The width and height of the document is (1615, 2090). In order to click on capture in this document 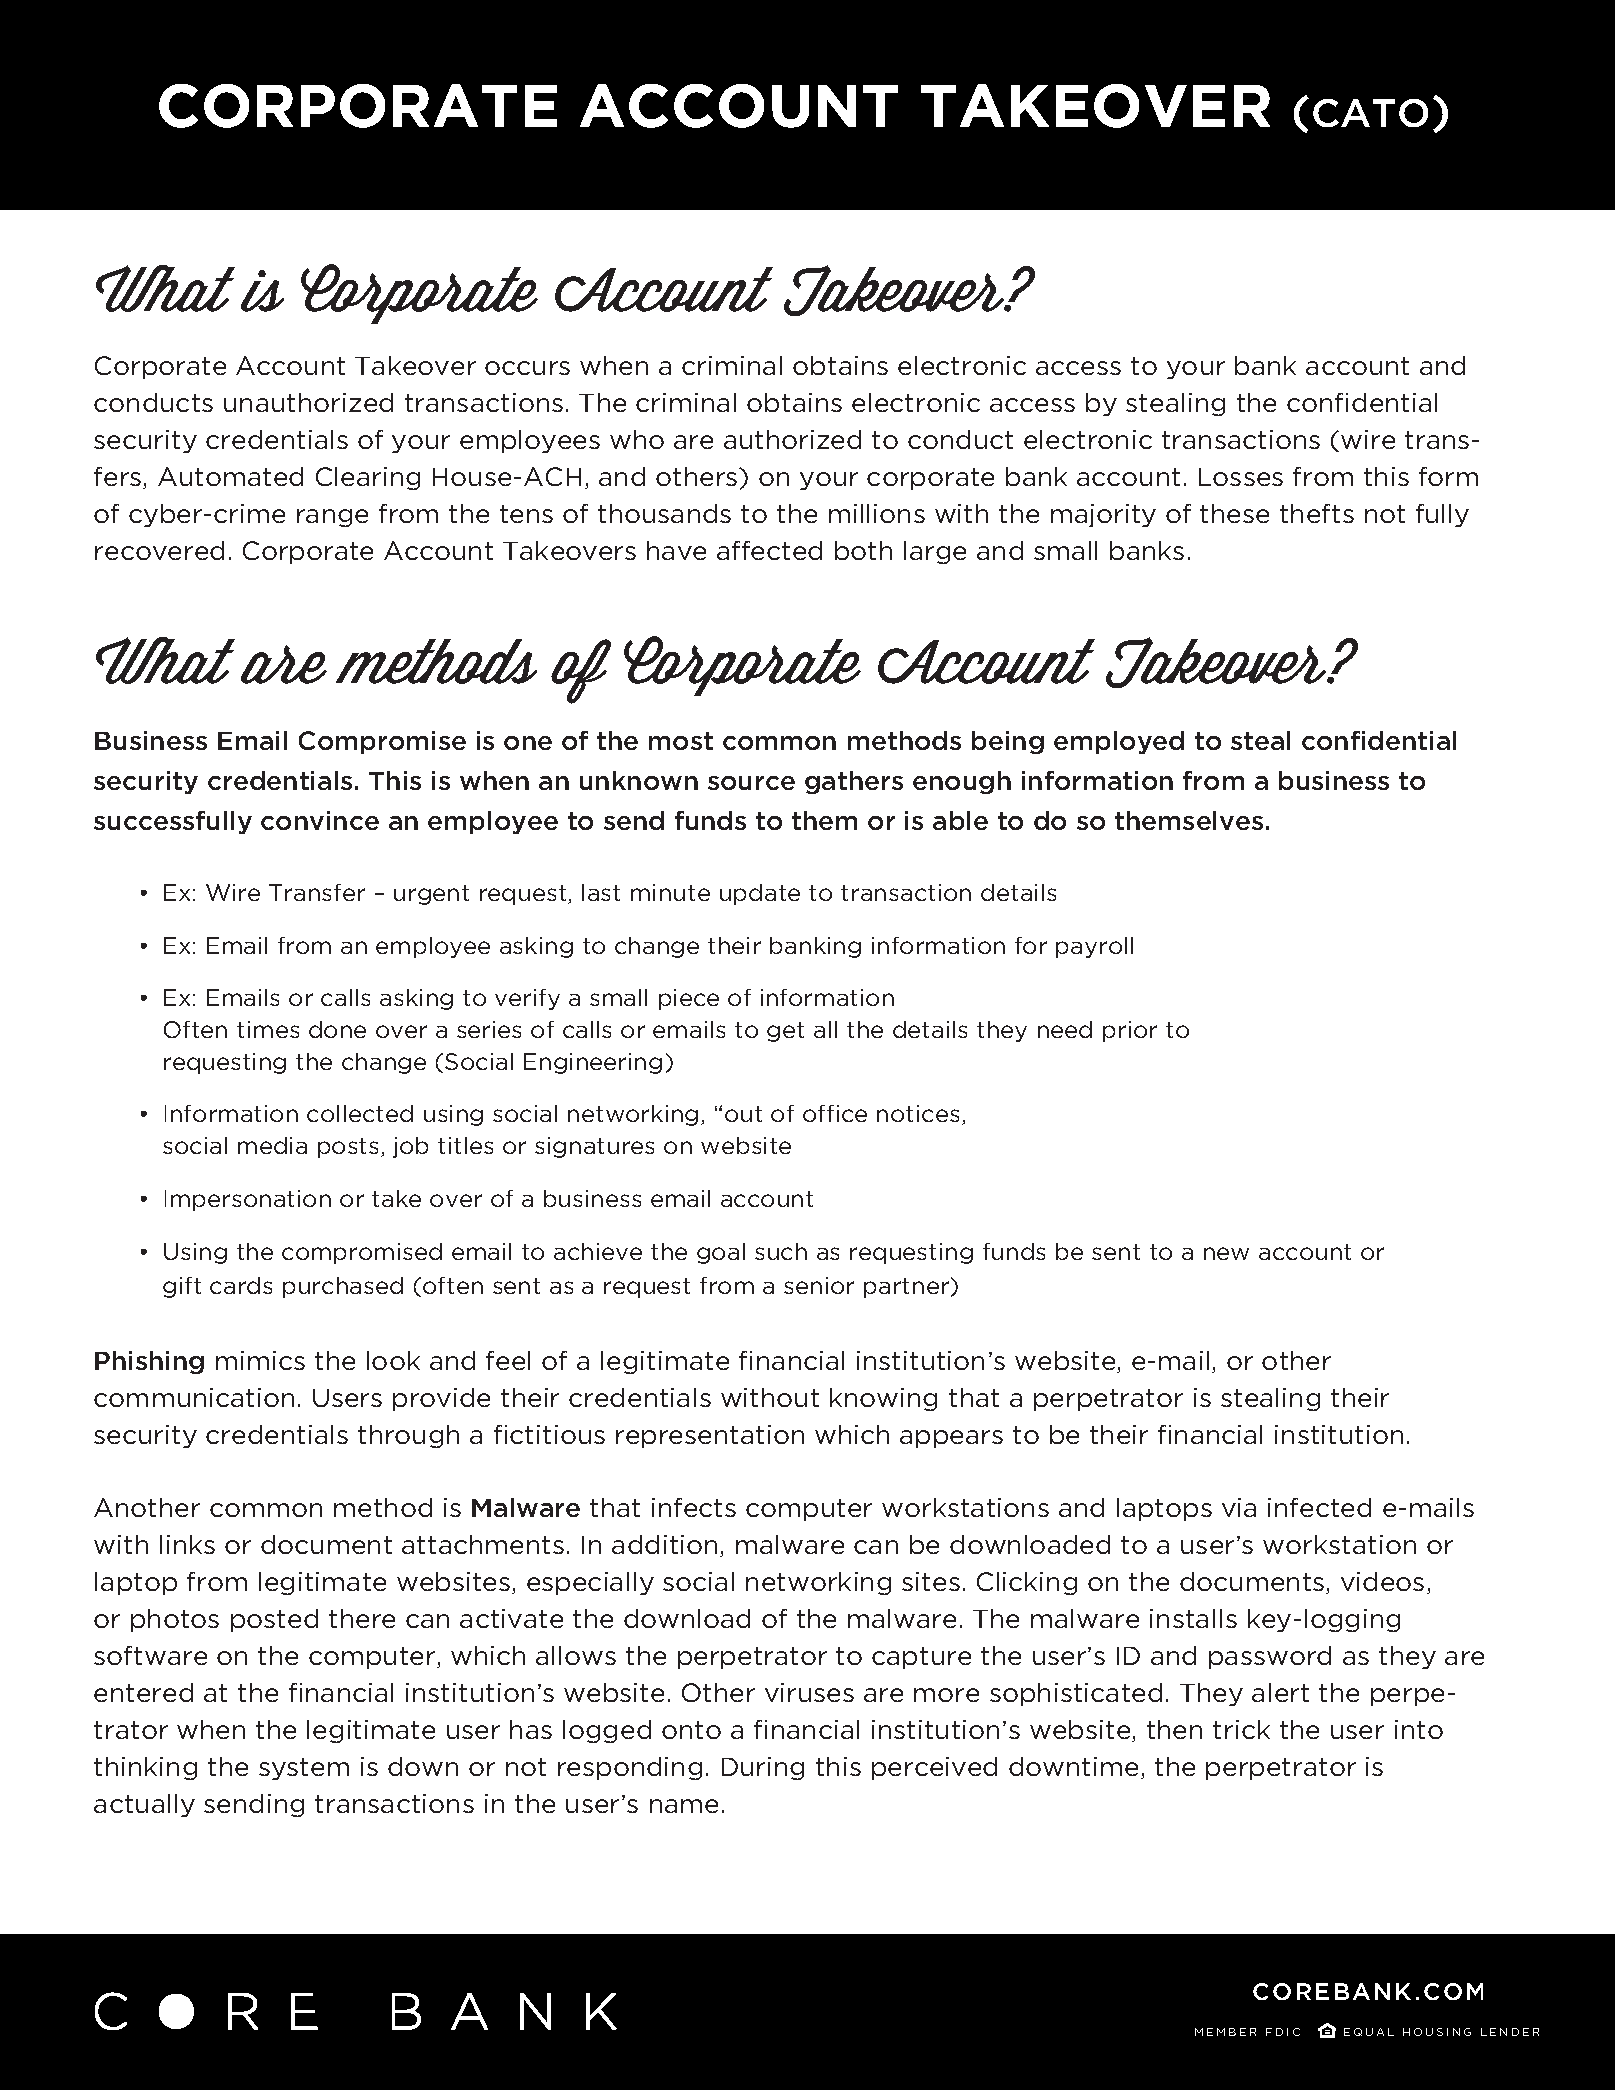, I will do `click(921, 1658)`.
